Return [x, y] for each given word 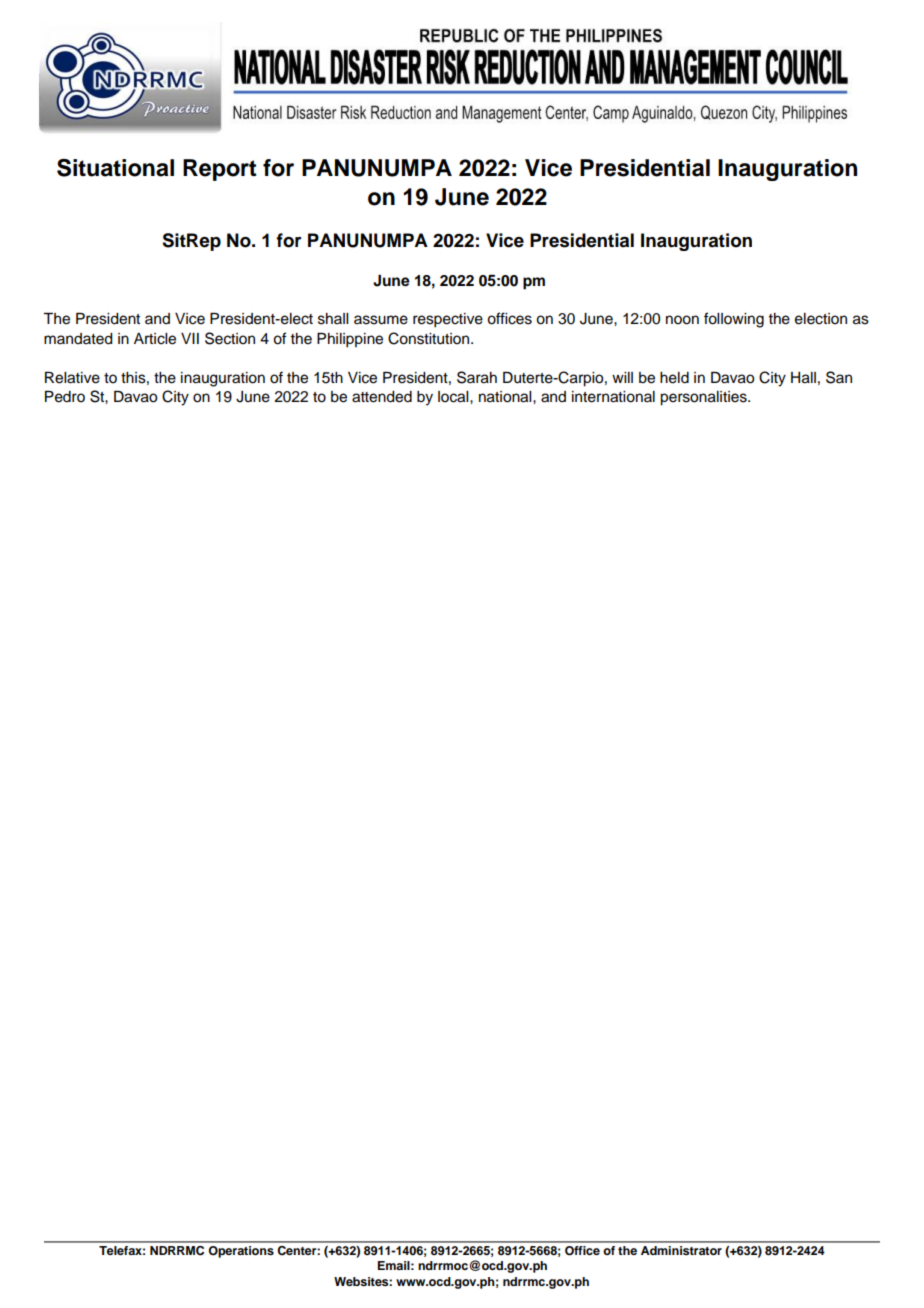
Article [155, 339]
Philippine [350, 340]
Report [220, 170]
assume [381, 320]
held [674, 378]
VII [190, 338]
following [734, 320]
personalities [704, 398]
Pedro [65, 397]
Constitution [430, 338]
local [454, 397]
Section [230, 338]
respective [448, 320]
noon [682, 320]
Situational [115, 168]
